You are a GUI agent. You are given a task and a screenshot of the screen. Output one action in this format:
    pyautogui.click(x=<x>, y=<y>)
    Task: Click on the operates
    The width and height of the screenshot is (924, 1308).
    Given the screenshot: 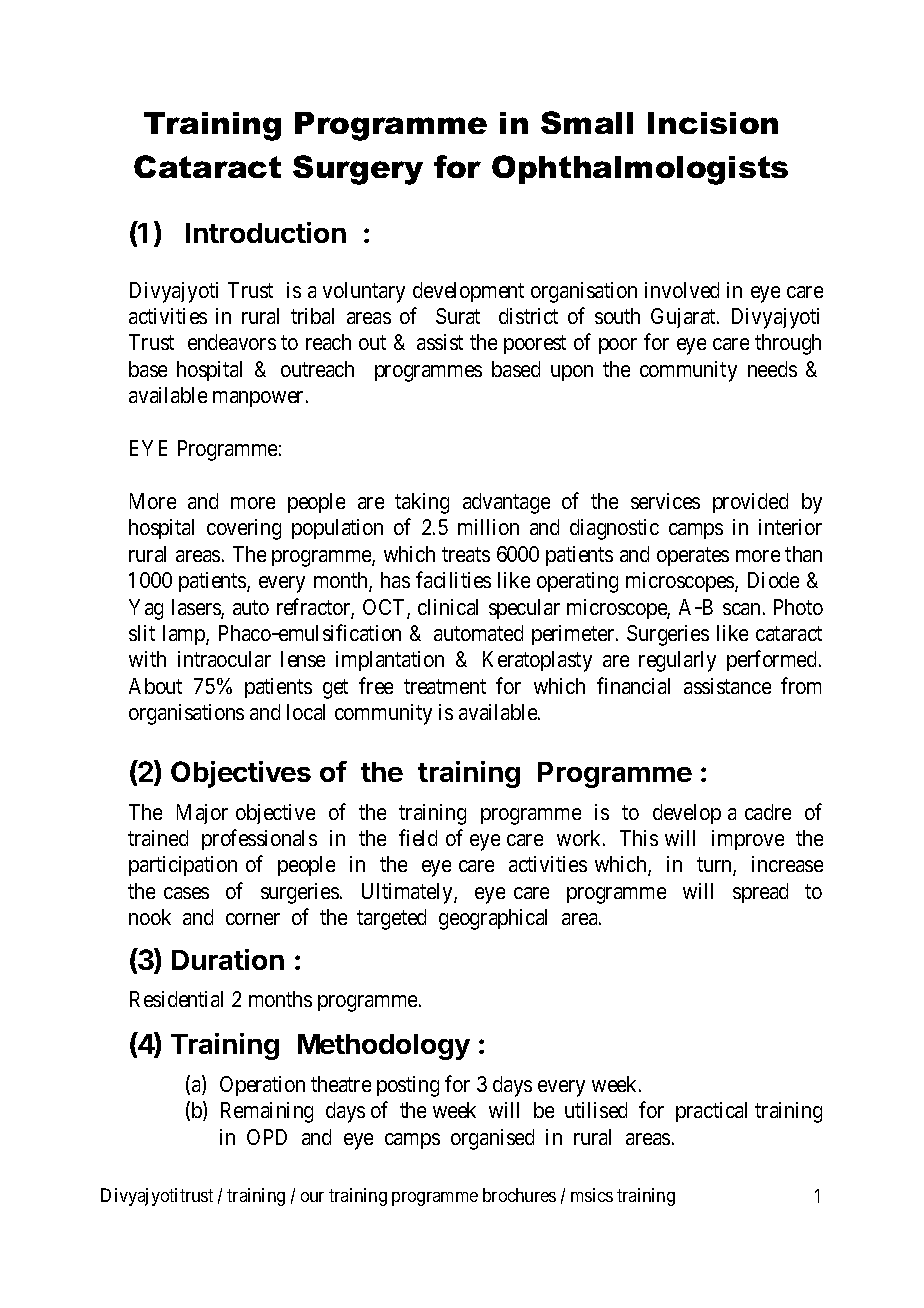 What is the action you would take?
    pyautogui.click(x=693, y=556)
